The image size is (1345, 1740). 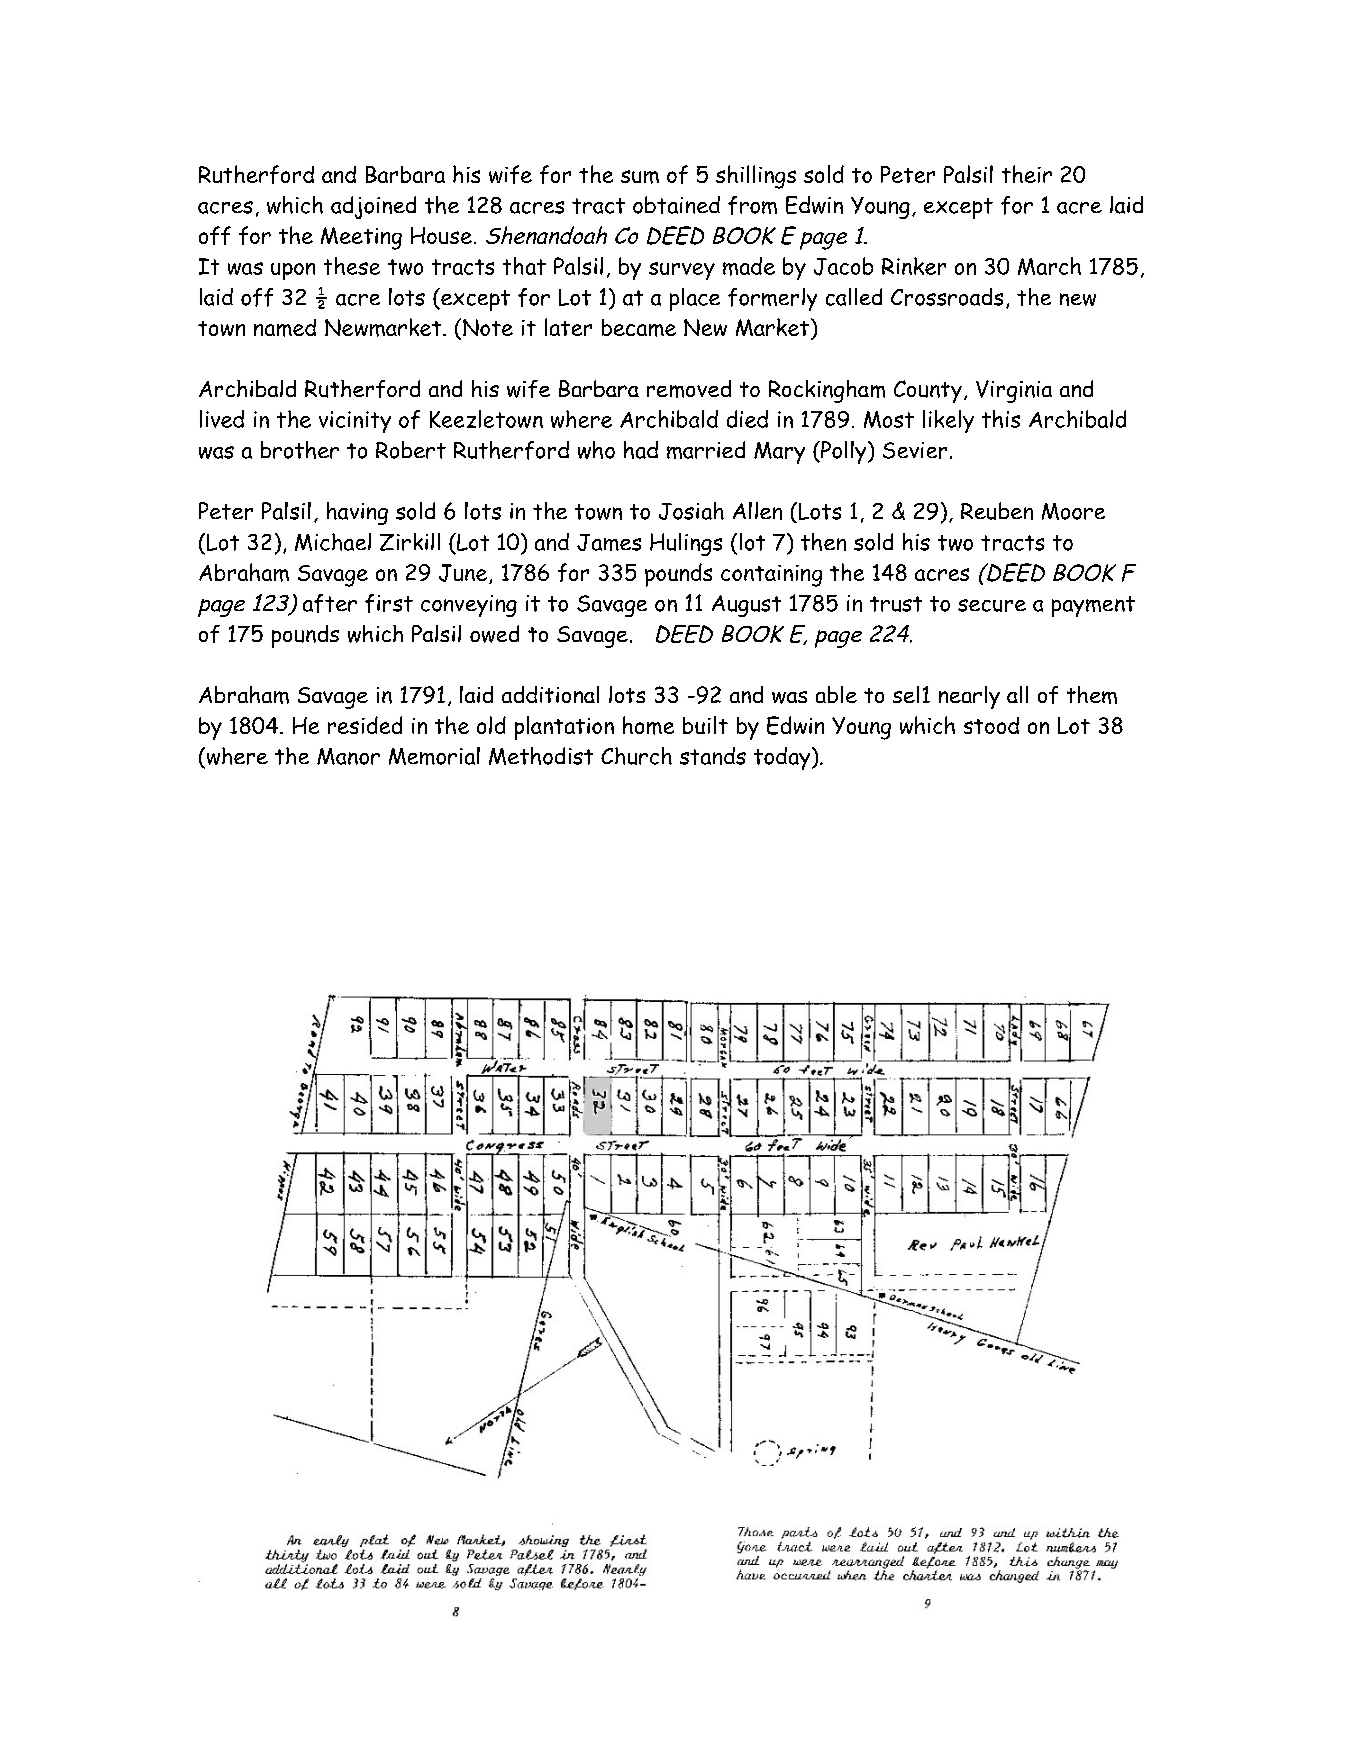 What do you see at coordinates (641, 450) in the page?
I see `had` at bounding box center [641, 450].
